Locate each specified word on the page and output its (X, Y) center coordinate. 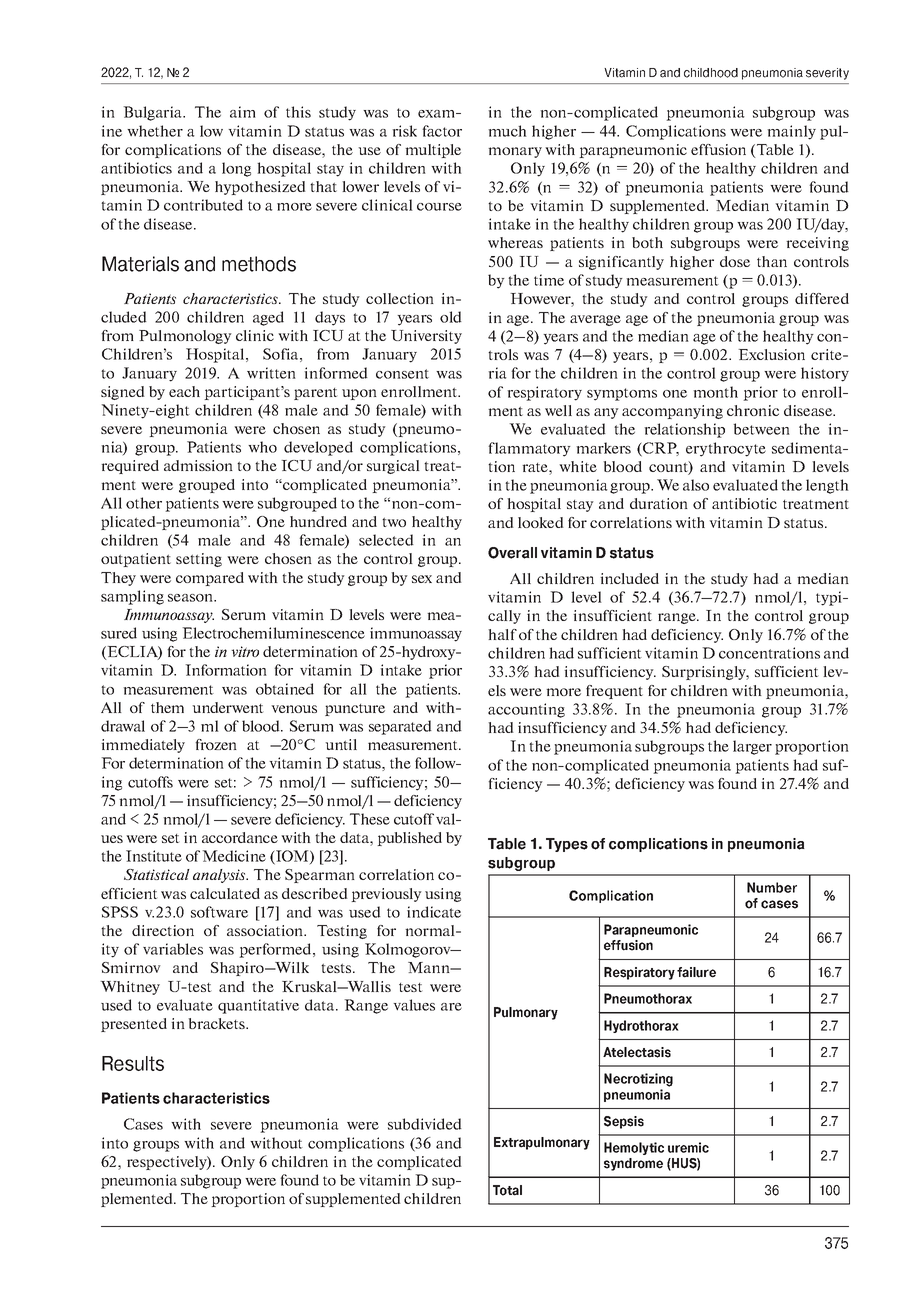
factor (442, 131)
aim (243, 112)
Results (133, 1063)
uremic (688, 1147)
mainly (791, 132)
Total (507, 1190)
